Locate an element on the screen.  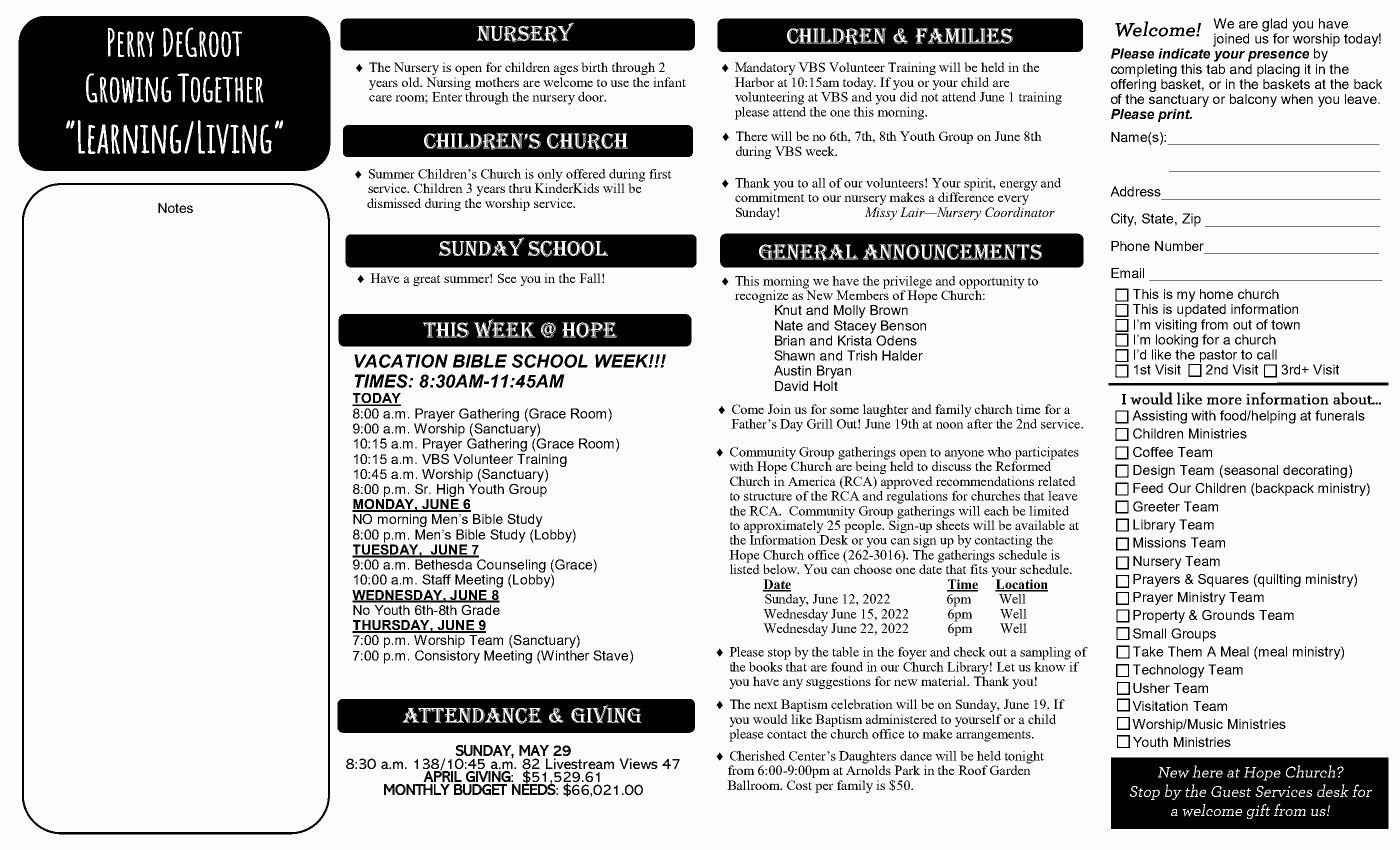
great is located at coordinates (427, 280).
